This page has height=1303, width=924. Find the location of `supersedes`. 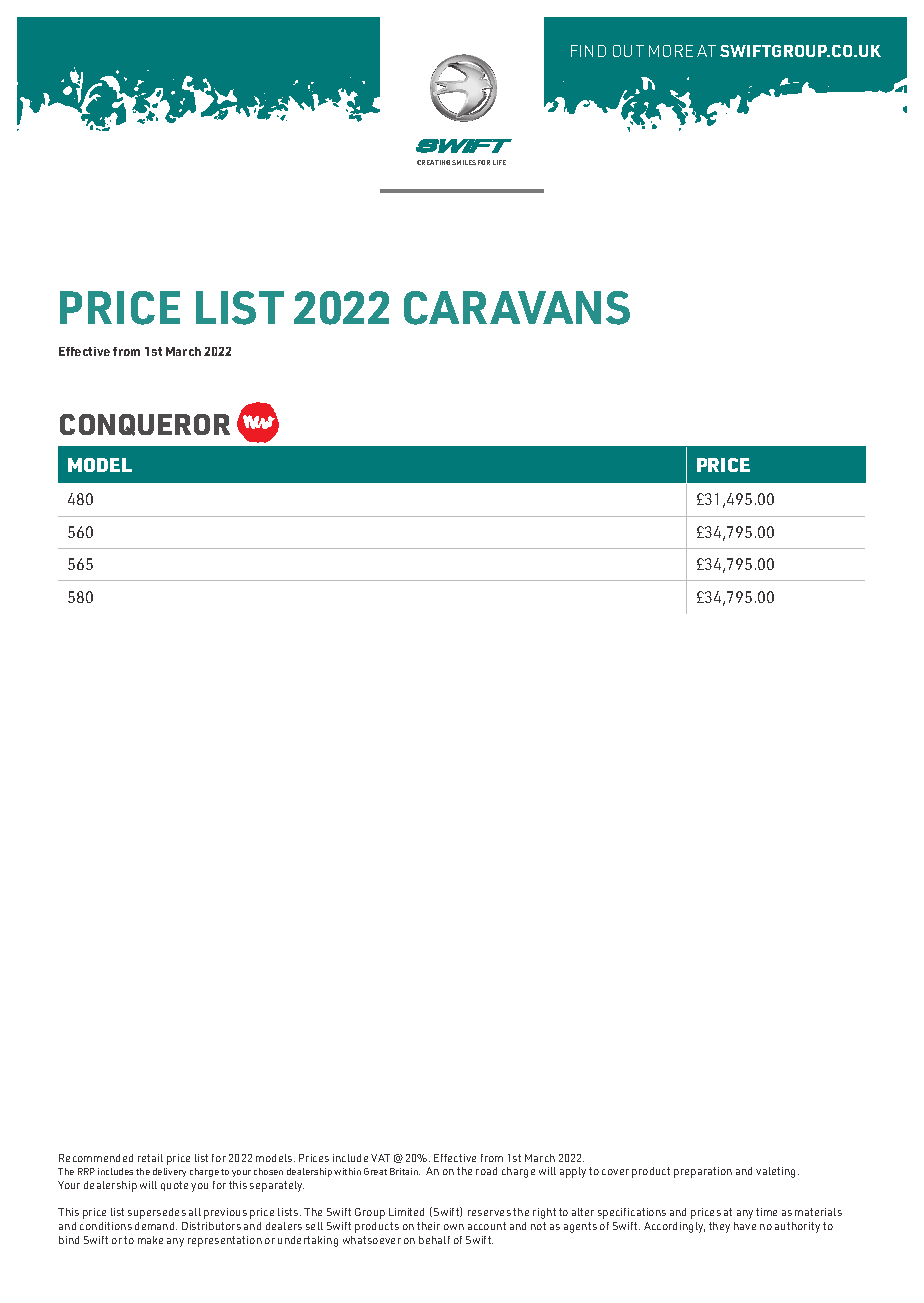

supersedes is located at coordinates (157, 1213).
